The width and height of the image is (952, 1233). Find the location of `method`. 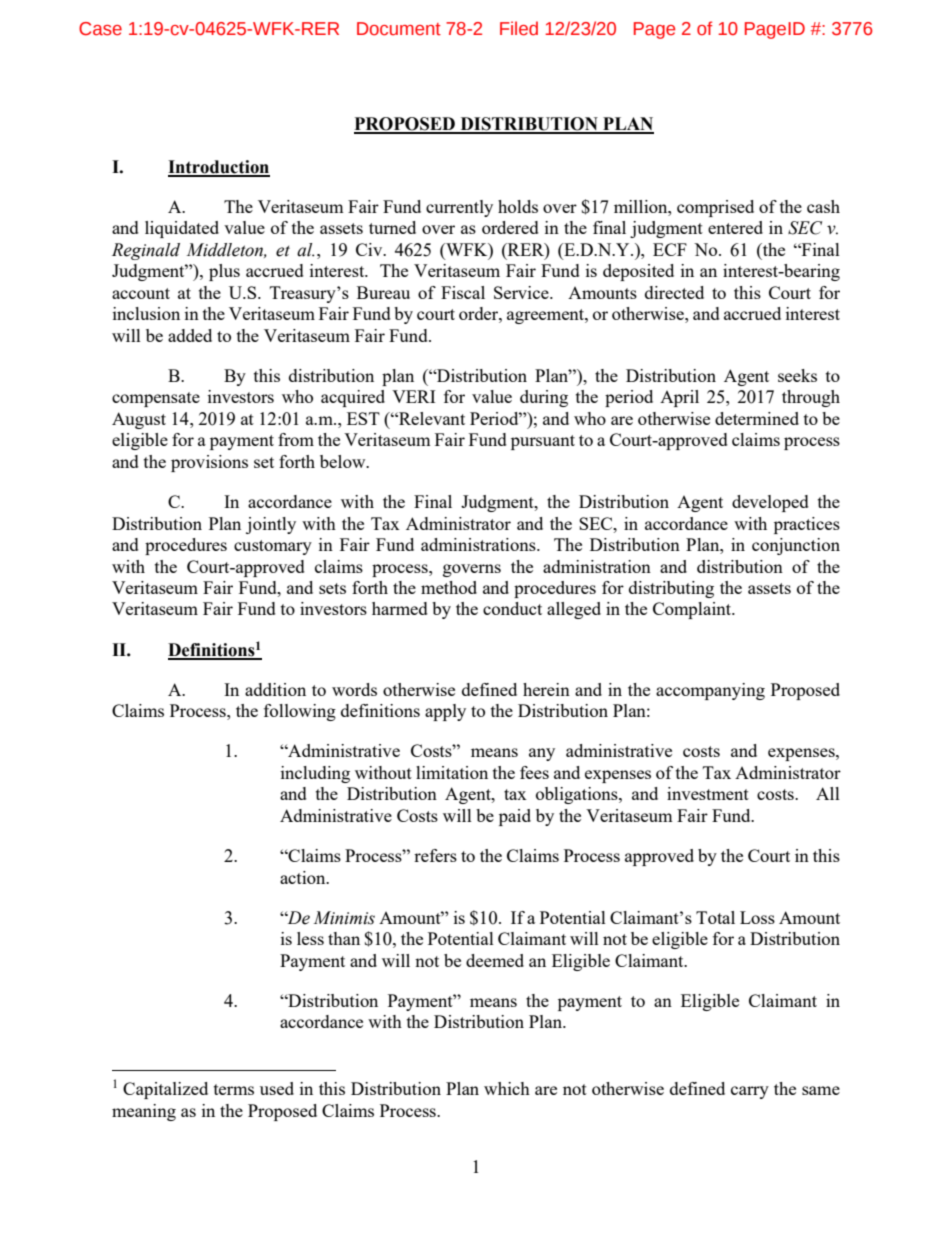

method is located at coordinates (449, 587).
